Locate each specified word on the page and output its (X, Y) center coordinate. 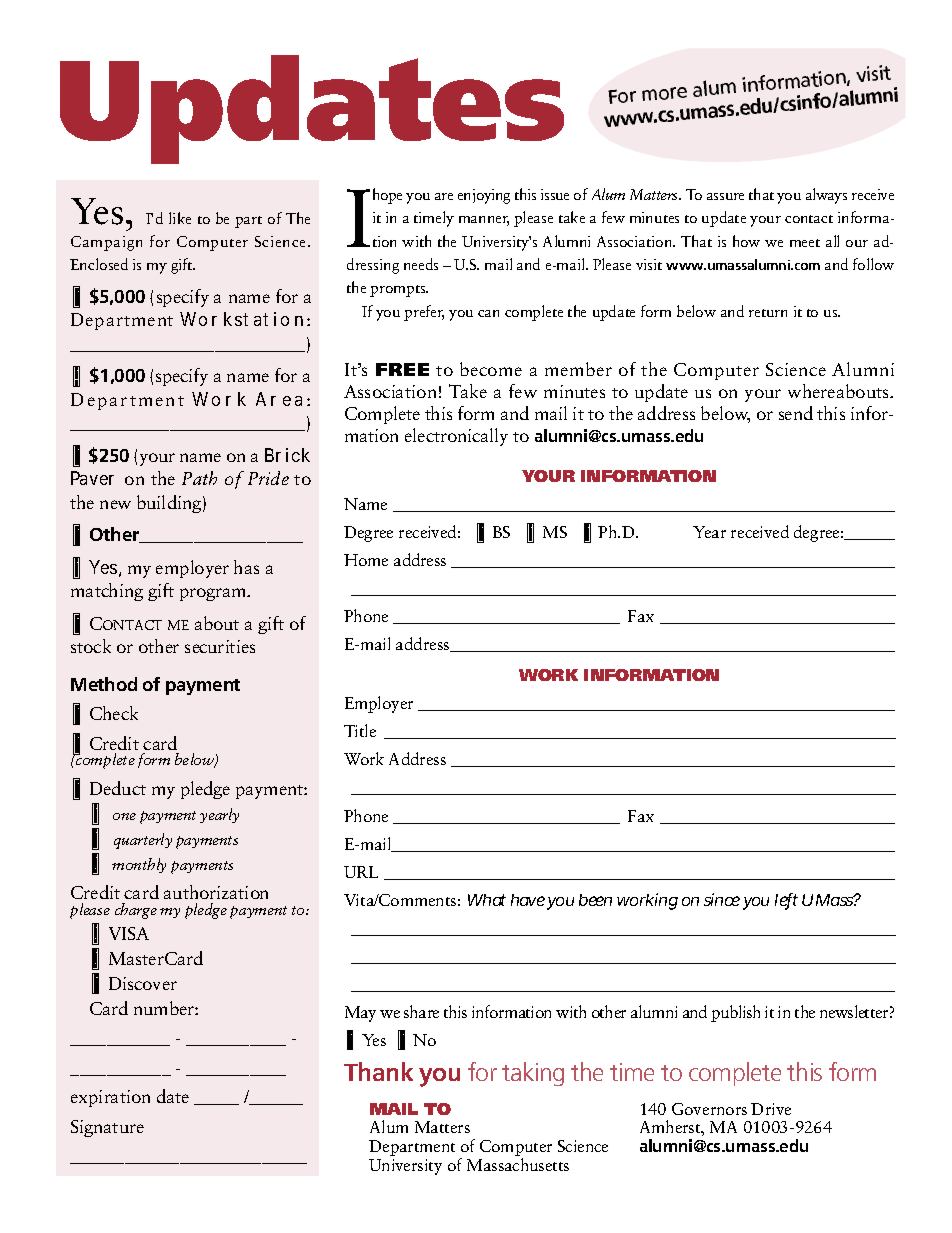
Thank (378, 1071)
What (487, 900)
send (796, 413)
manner (484, 221)
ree (383, 534)
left (786, 901)
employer (192, 569)
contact (809, 219)
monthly (139, 865)
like (180, 218)
